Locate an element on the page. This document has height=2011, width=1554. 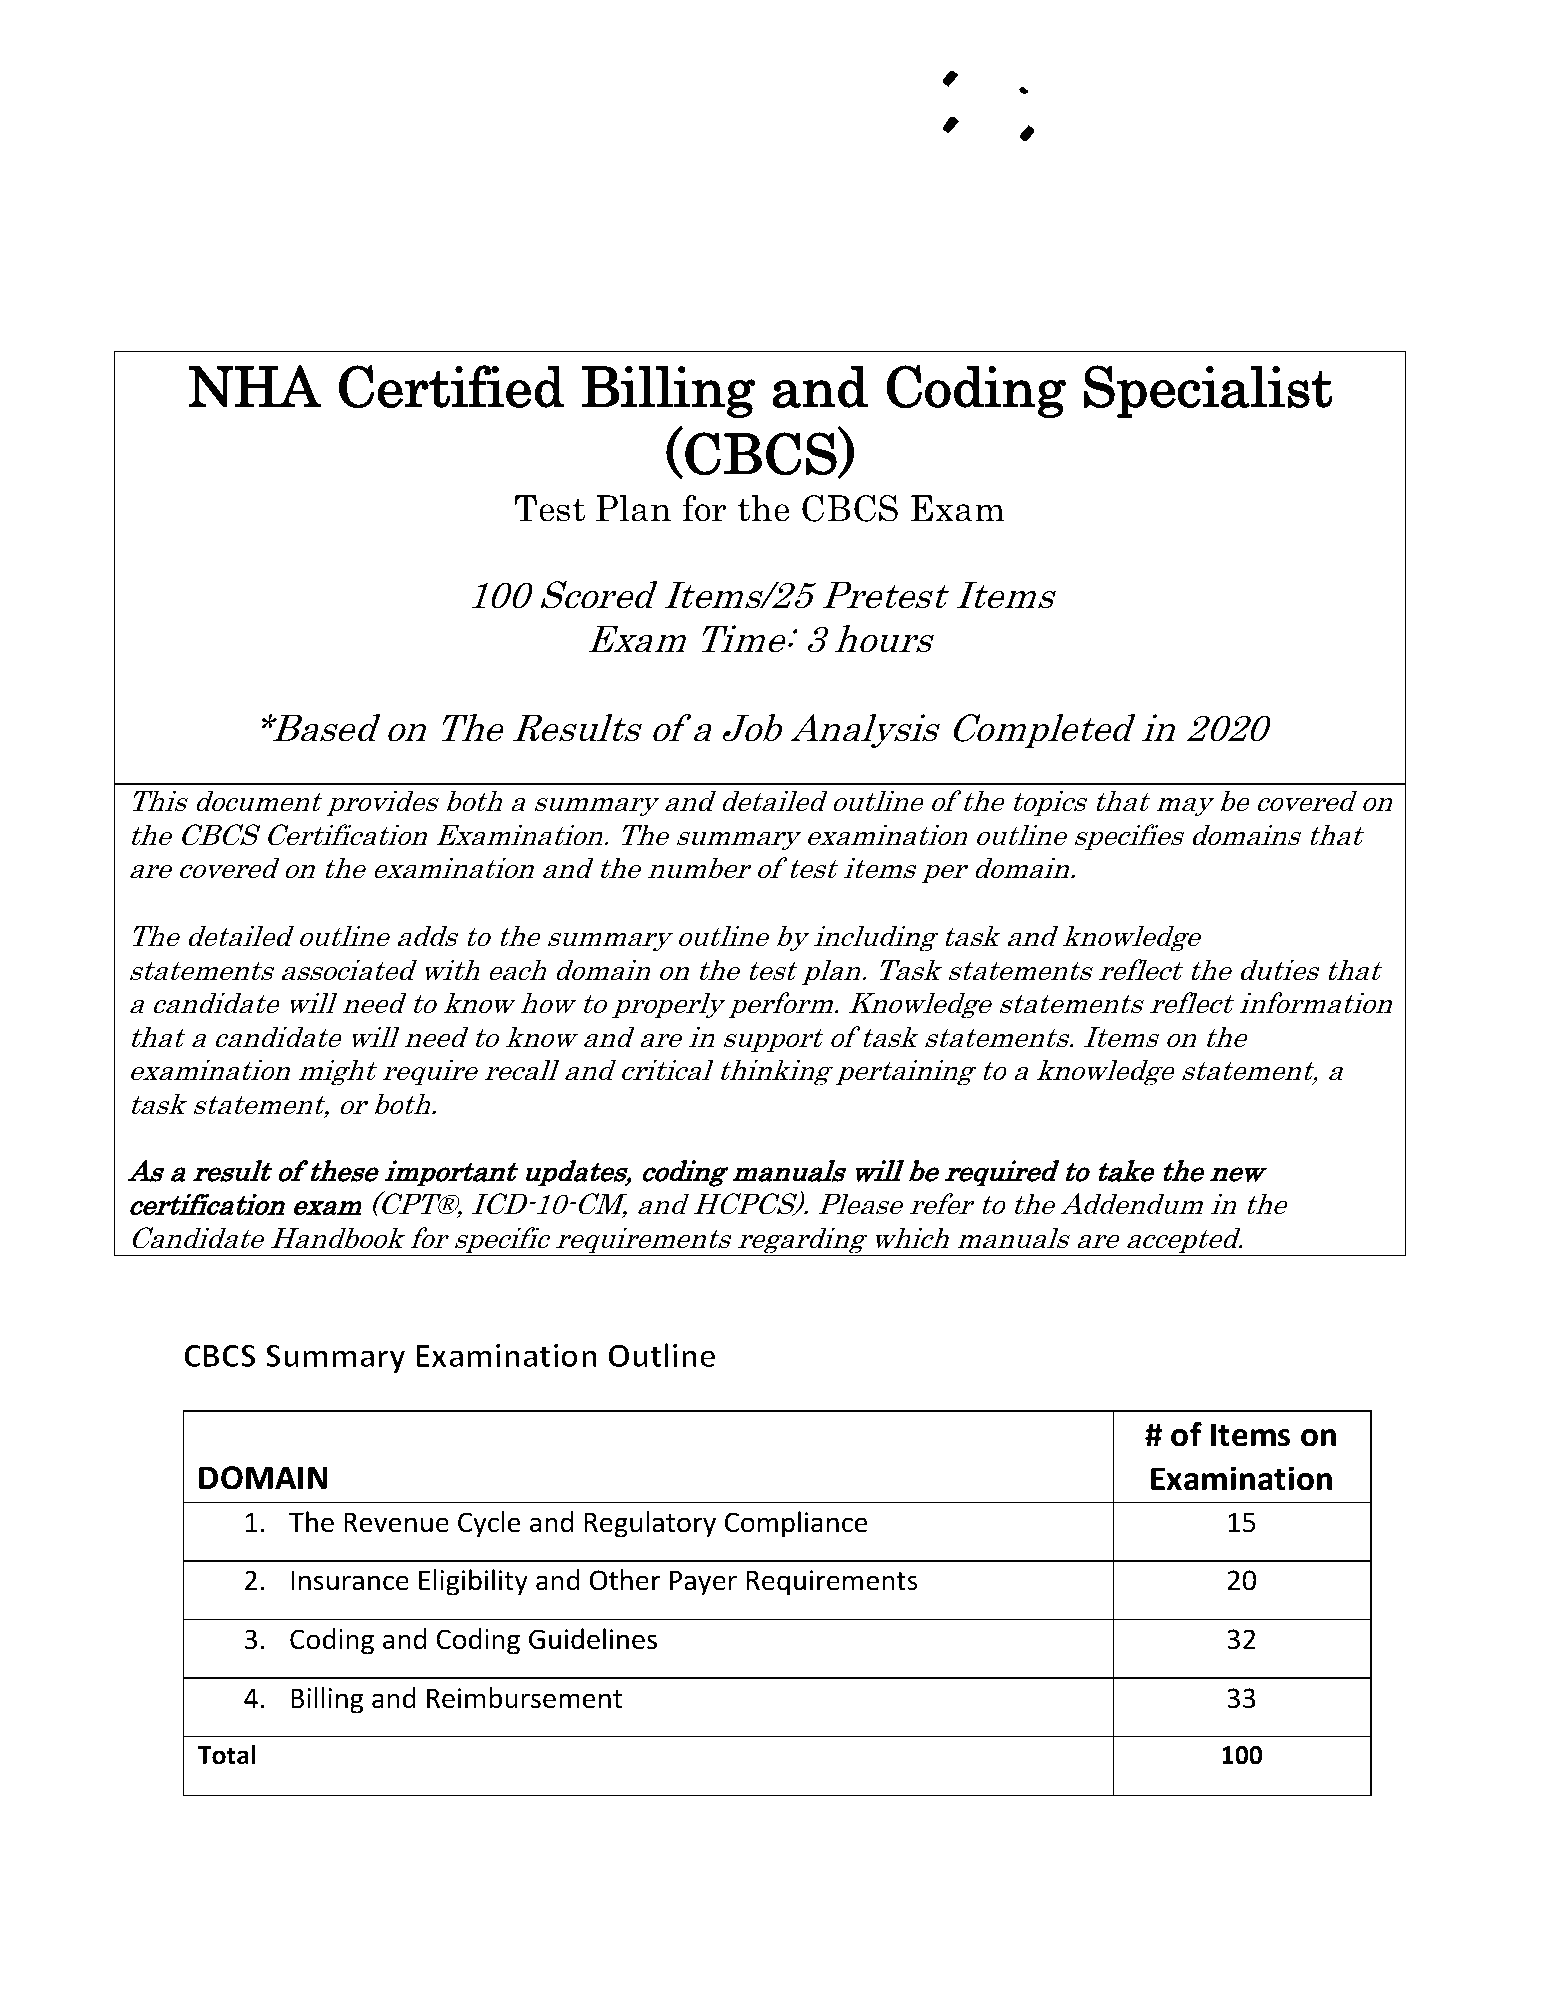
Compliance is located at coordinates (796, 1524).
